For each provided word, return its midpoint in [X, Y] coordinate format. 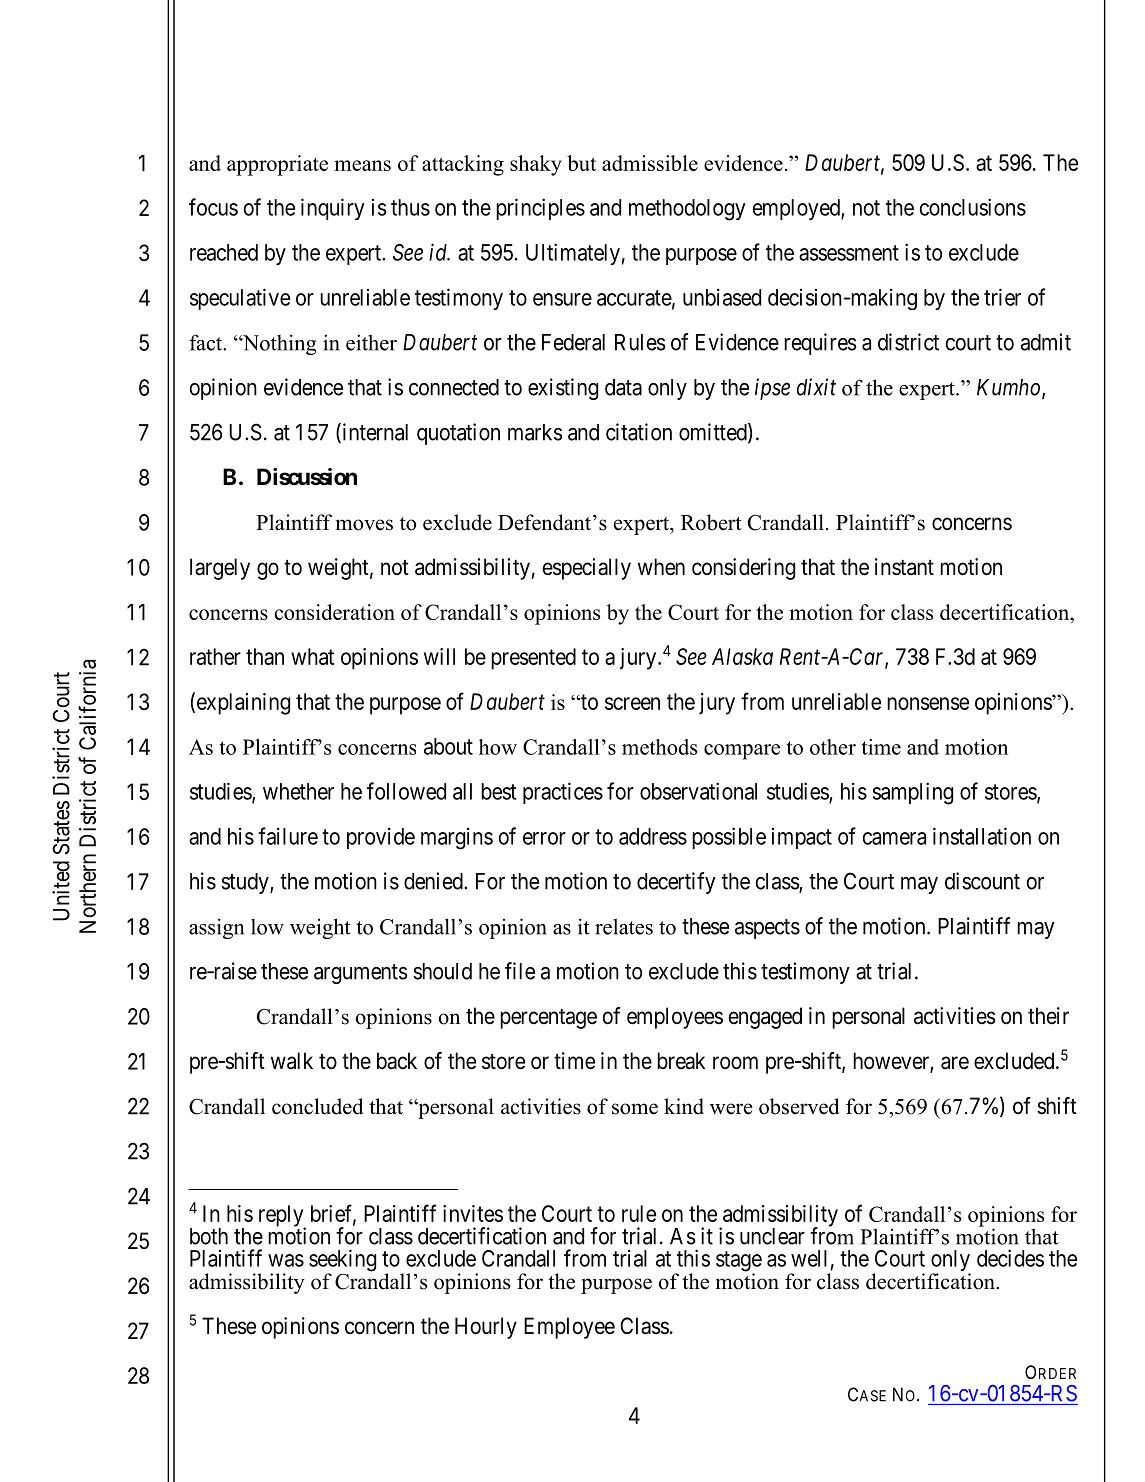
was [286, 1260]
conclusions [972, 207]
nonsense [928, 703]
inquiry [333, 209]
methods [659, 747]
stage [739, 1262]
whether [298, 791]
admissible [650, 163]
